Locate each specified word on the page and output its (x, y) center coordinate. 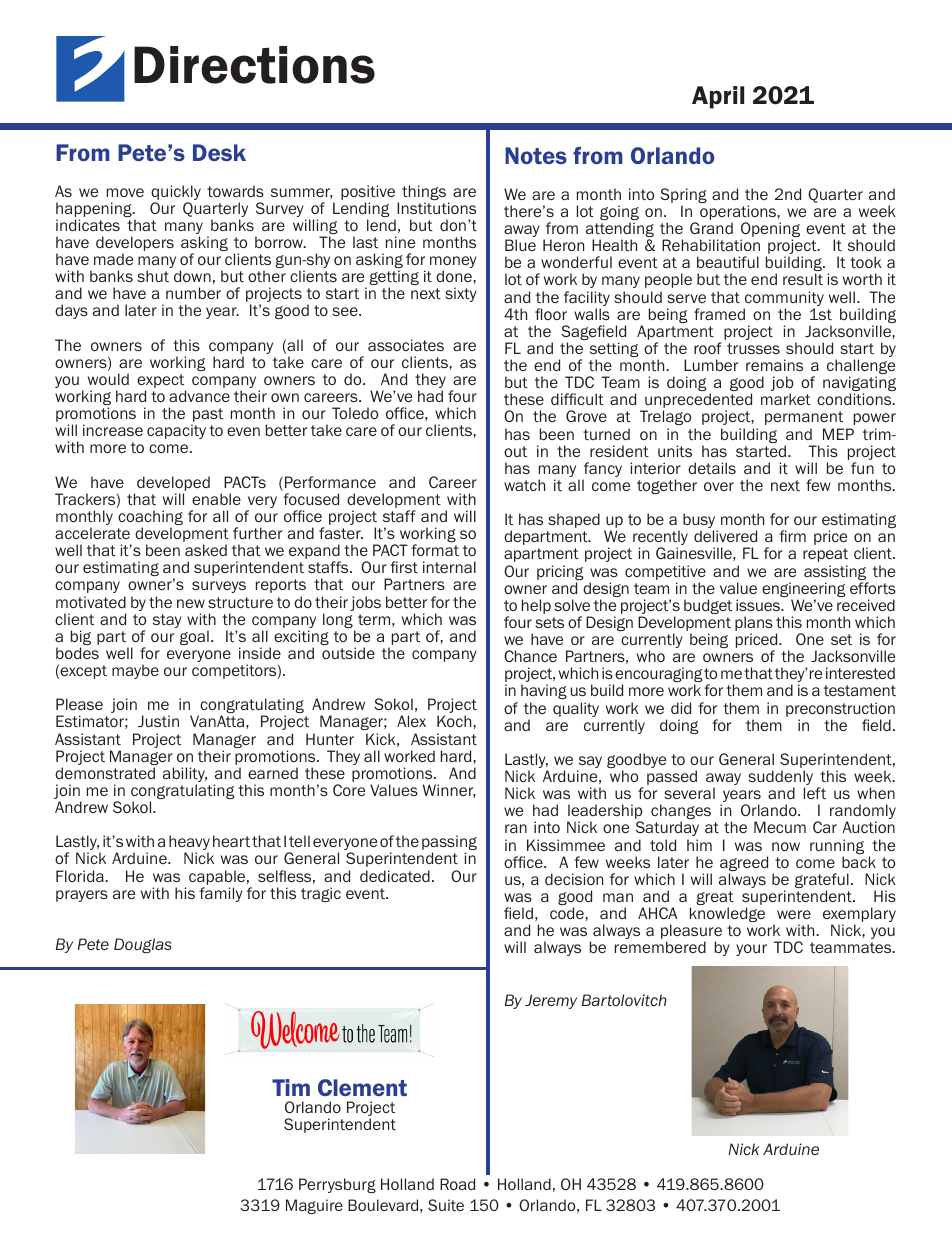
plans (754, 625)
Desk (219, 152)
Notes (536, 155)
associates (406, 345)
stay (167, 621)
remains (774, 365)
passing (449, 844)
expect (161, 382)
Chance (530, 656)
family (221, 894)
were (794, 914)
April (718, 97)
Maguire (314, 1206)
